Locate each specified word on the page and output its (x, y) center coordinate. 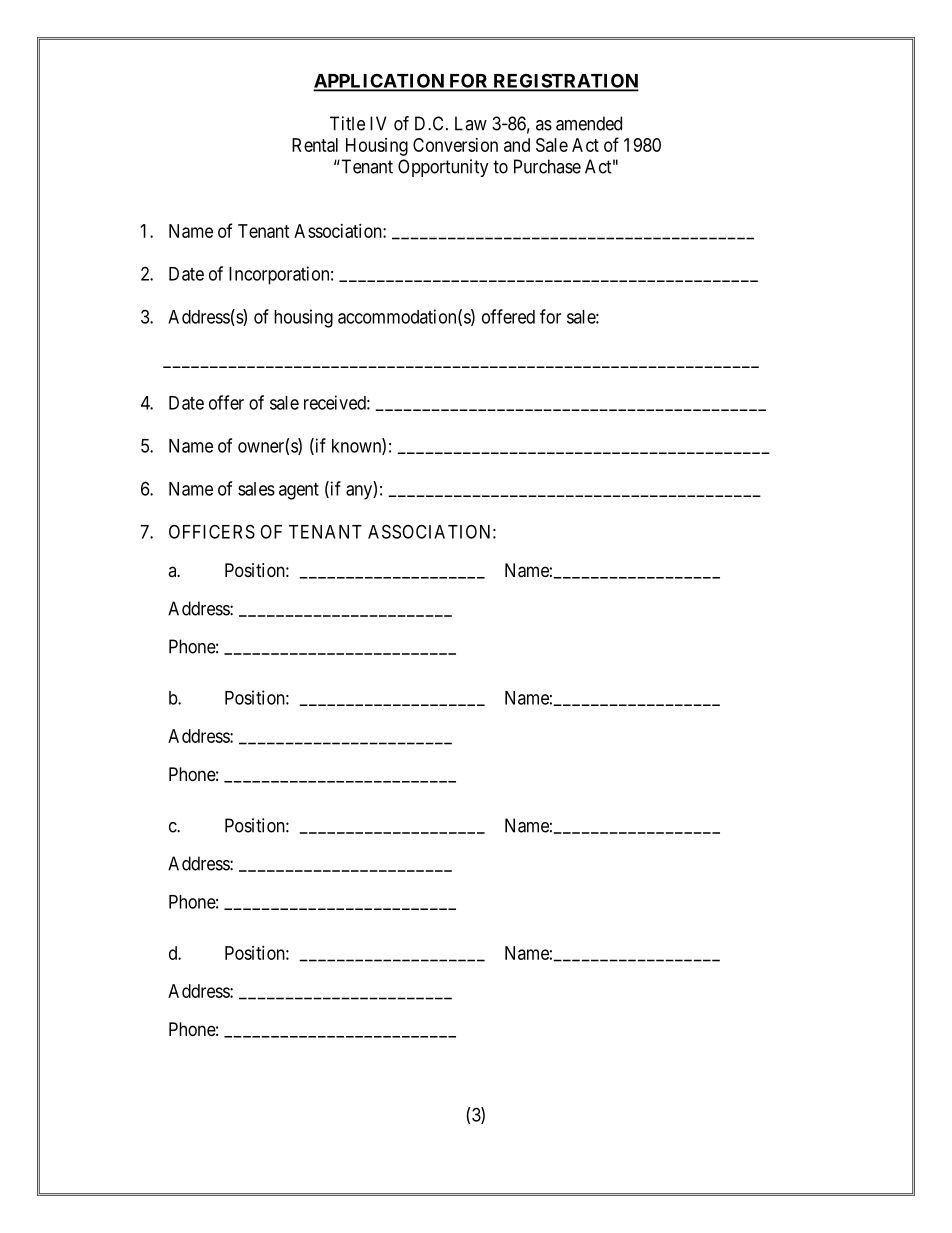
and (517, 145)
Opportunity (443, 168)
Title (347, 123)
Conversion (455, 145)
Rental (315, 145)
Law (471, 123)
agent (299, 491)
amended (589, 123)
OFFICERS (212, 531)
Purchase (547, 166)
